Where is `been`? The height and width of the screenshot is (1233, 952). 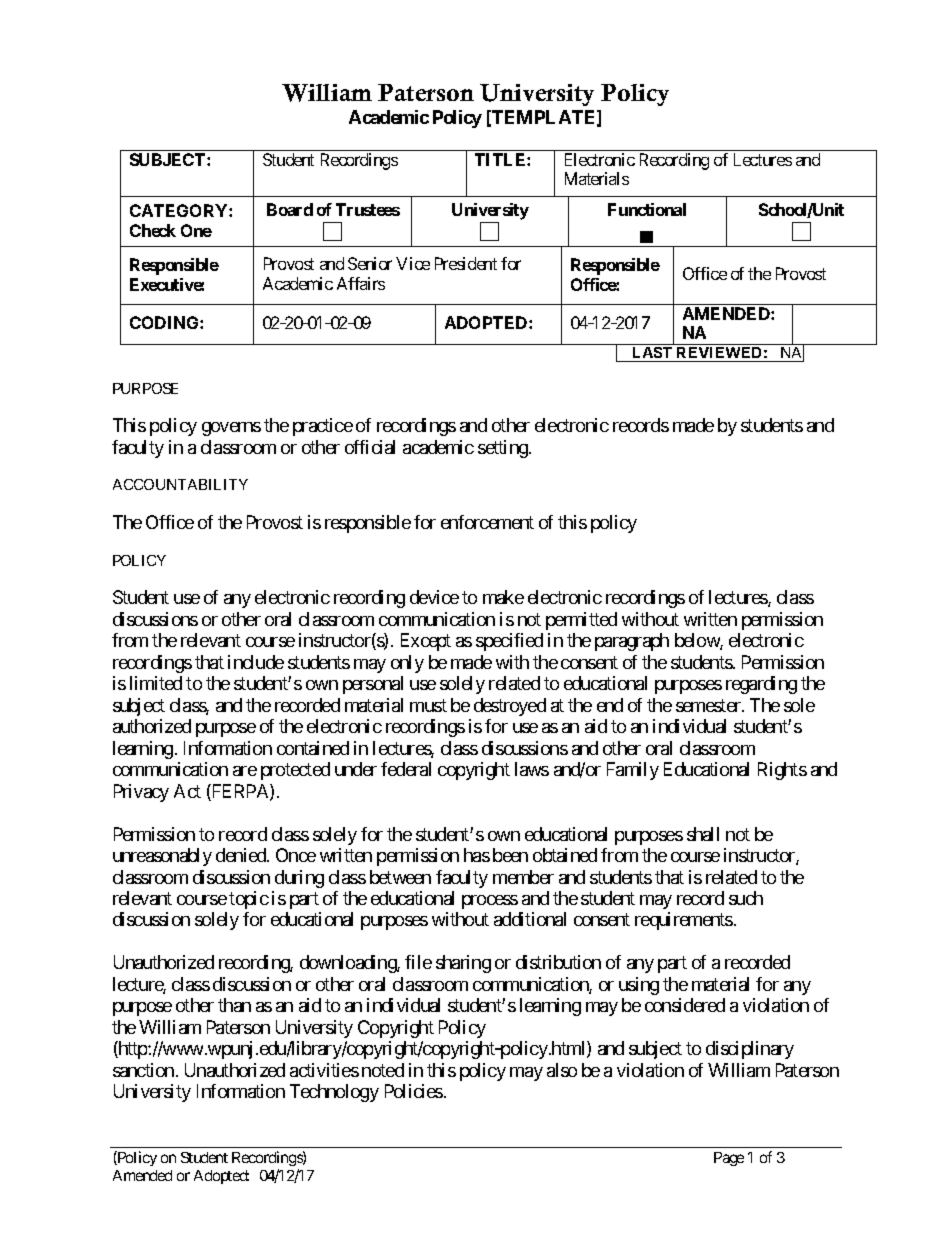 been is located at coordinates (510, 855).
